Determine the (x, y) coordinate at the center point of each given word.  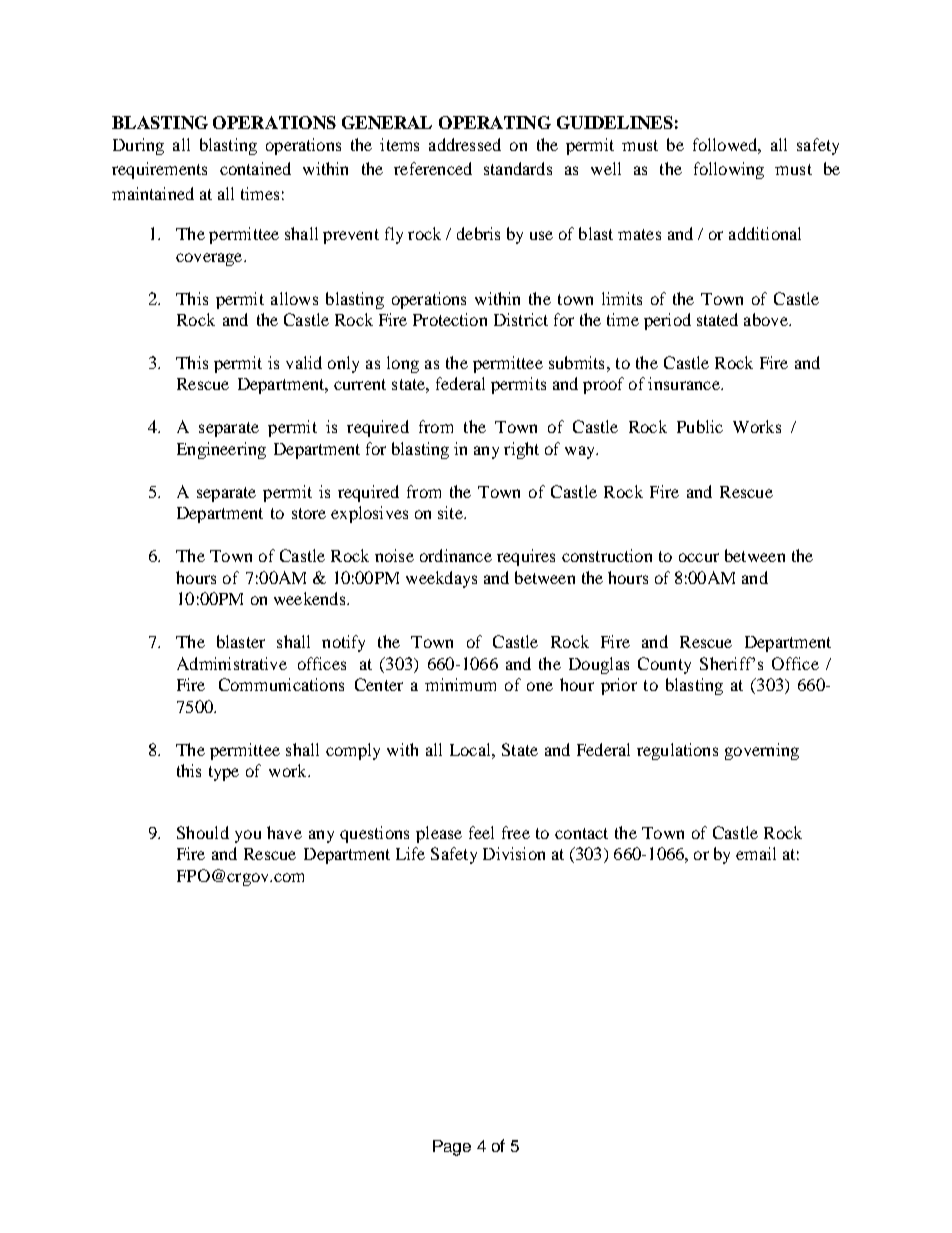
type (224, 773)
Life (410, 853)
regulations (677, 751)
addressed (465, 144)
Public (700, 426)
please (439, 834)
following (729, 170)
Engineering (221, 450)
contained (255, 168)
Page (452, 1148)
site (451, 512)
